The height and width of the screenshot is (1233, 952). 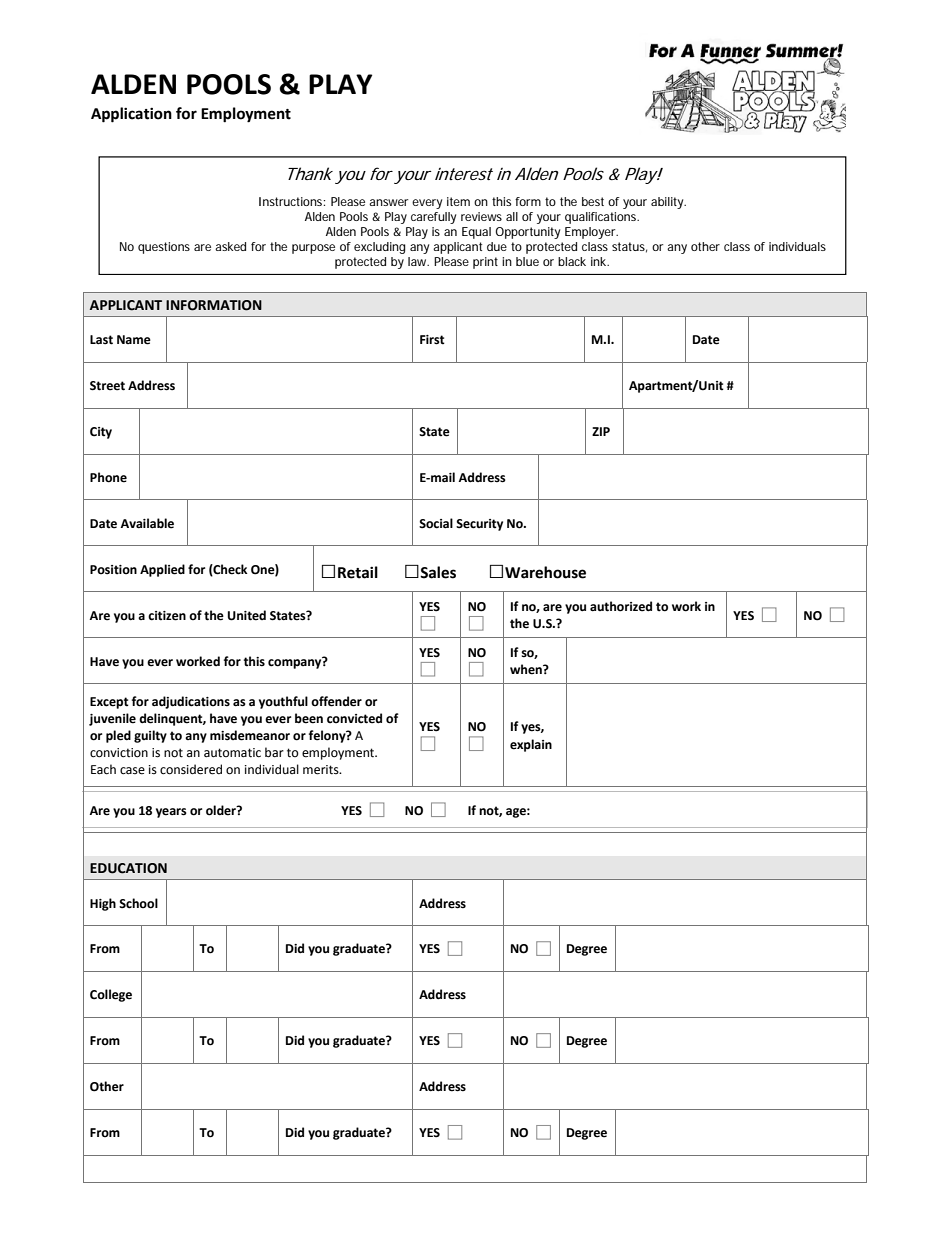 I want to click on best, so click(x=593, y=201).
